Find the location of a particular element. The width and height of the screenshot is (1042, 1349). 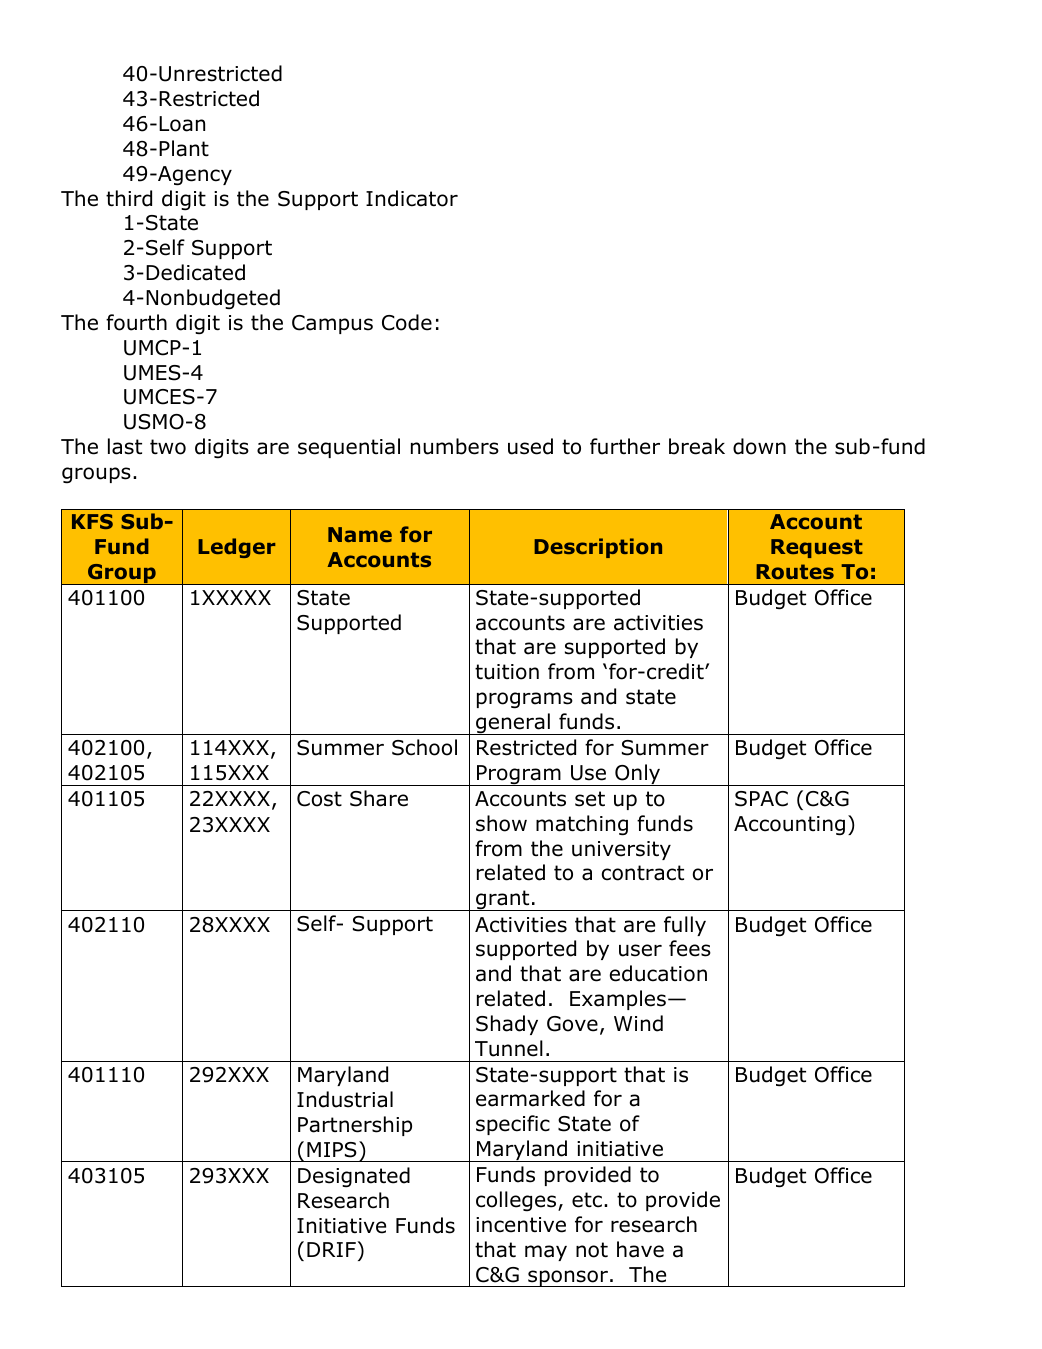

Cost is located at coordinates (319, 799).
